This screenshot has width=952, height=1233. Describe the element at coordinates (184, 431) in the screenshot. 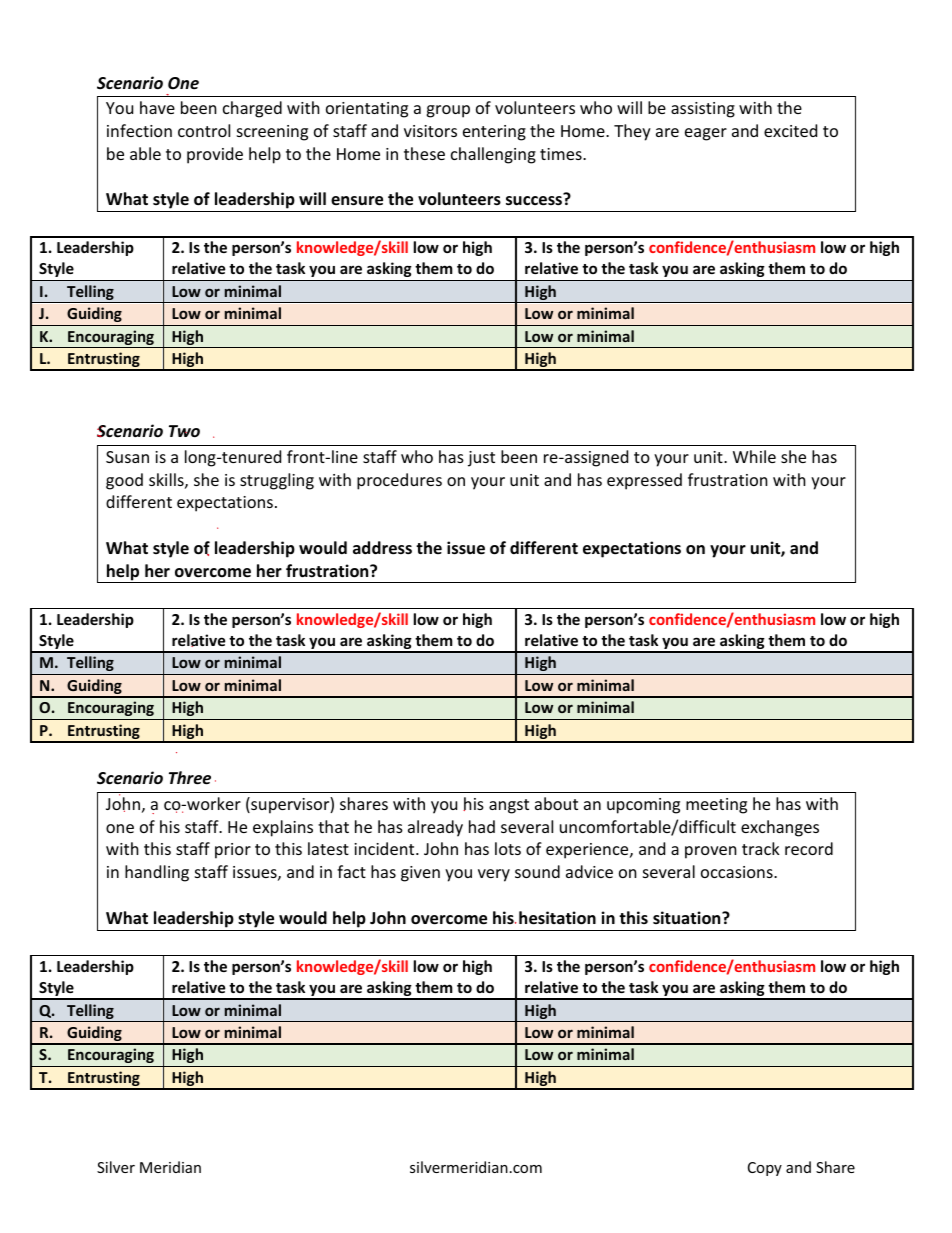

I see `Two` at that location.
